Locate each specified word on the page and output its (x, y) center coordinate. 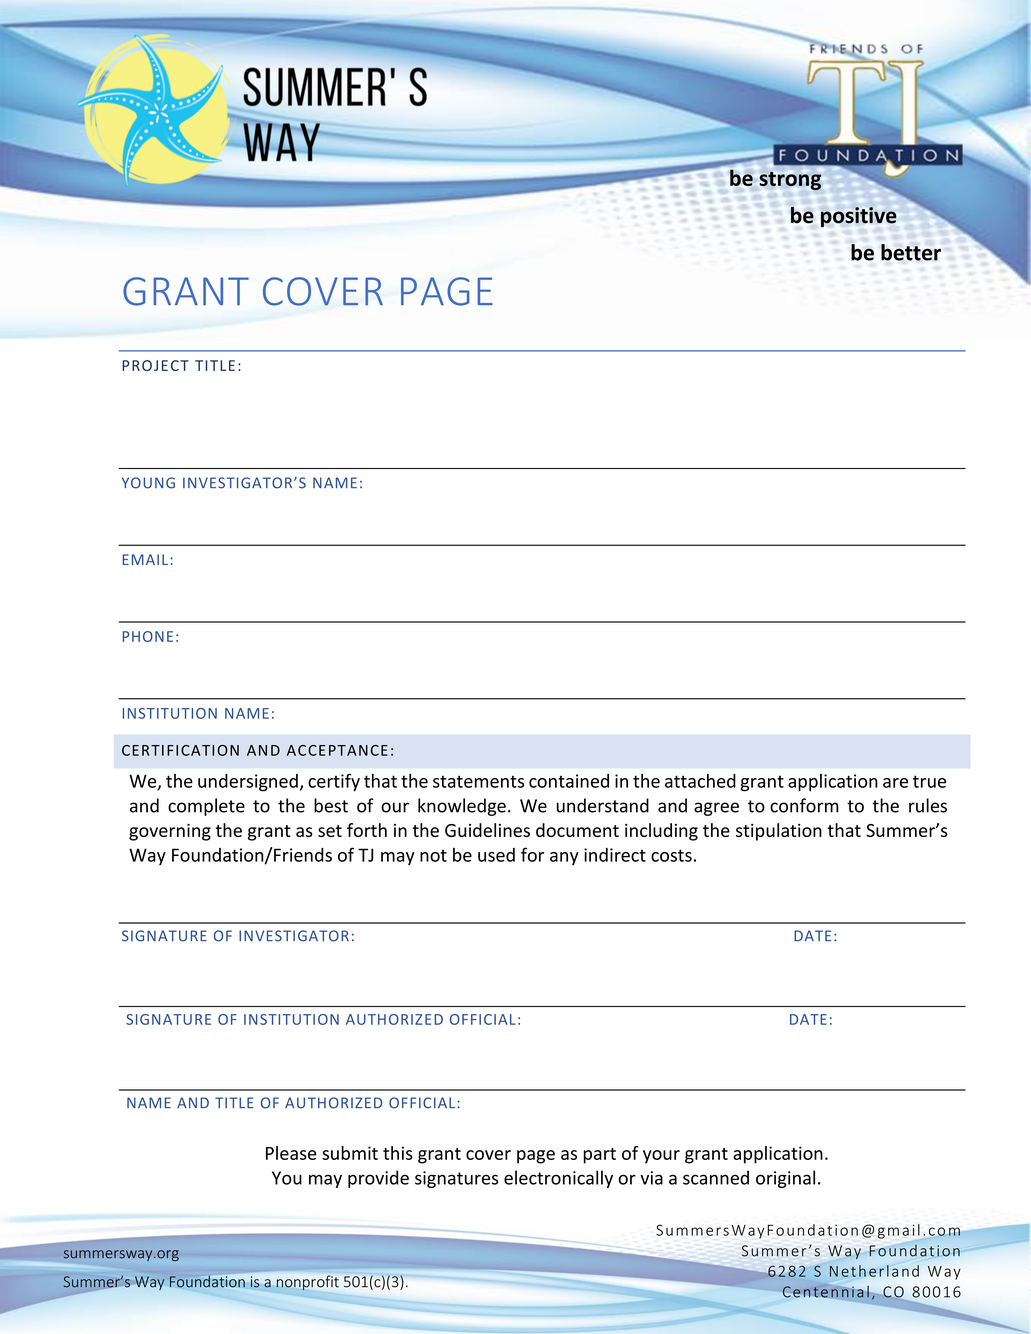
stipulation (779, 832)
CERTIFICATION (180, 750)
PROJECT (155, 365)
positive (858, 217)
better (911, 252)
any (564, 858)
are (895, 783)
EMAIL (145, 559)
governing (170, 832)
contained (569, 781)
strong (790, 181)
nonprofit (308, 1282)
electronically (558, 1179)
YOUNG (148, 483)
